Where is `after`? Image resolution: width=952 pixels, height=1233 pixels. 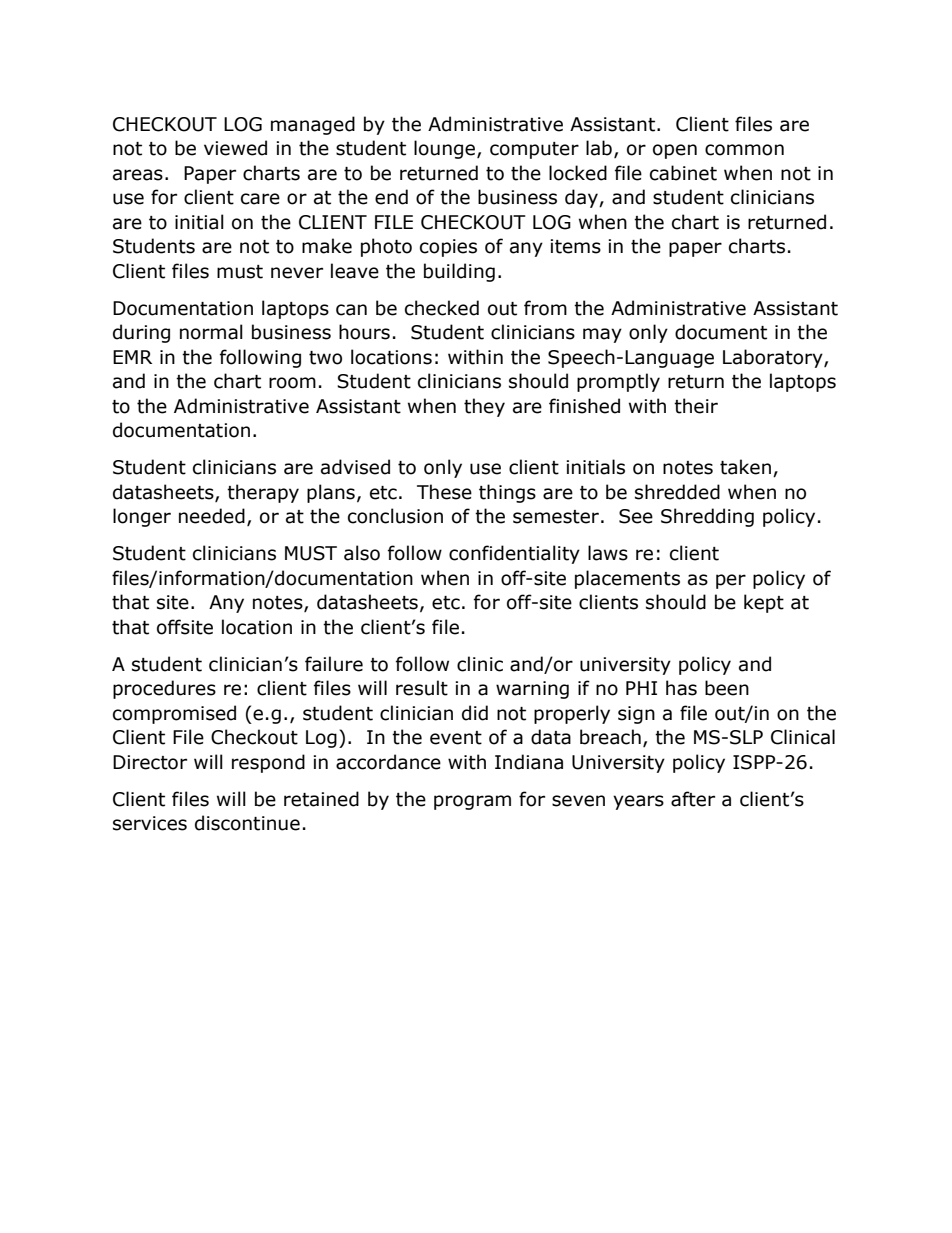
after is located at coordinates (693, 799).
